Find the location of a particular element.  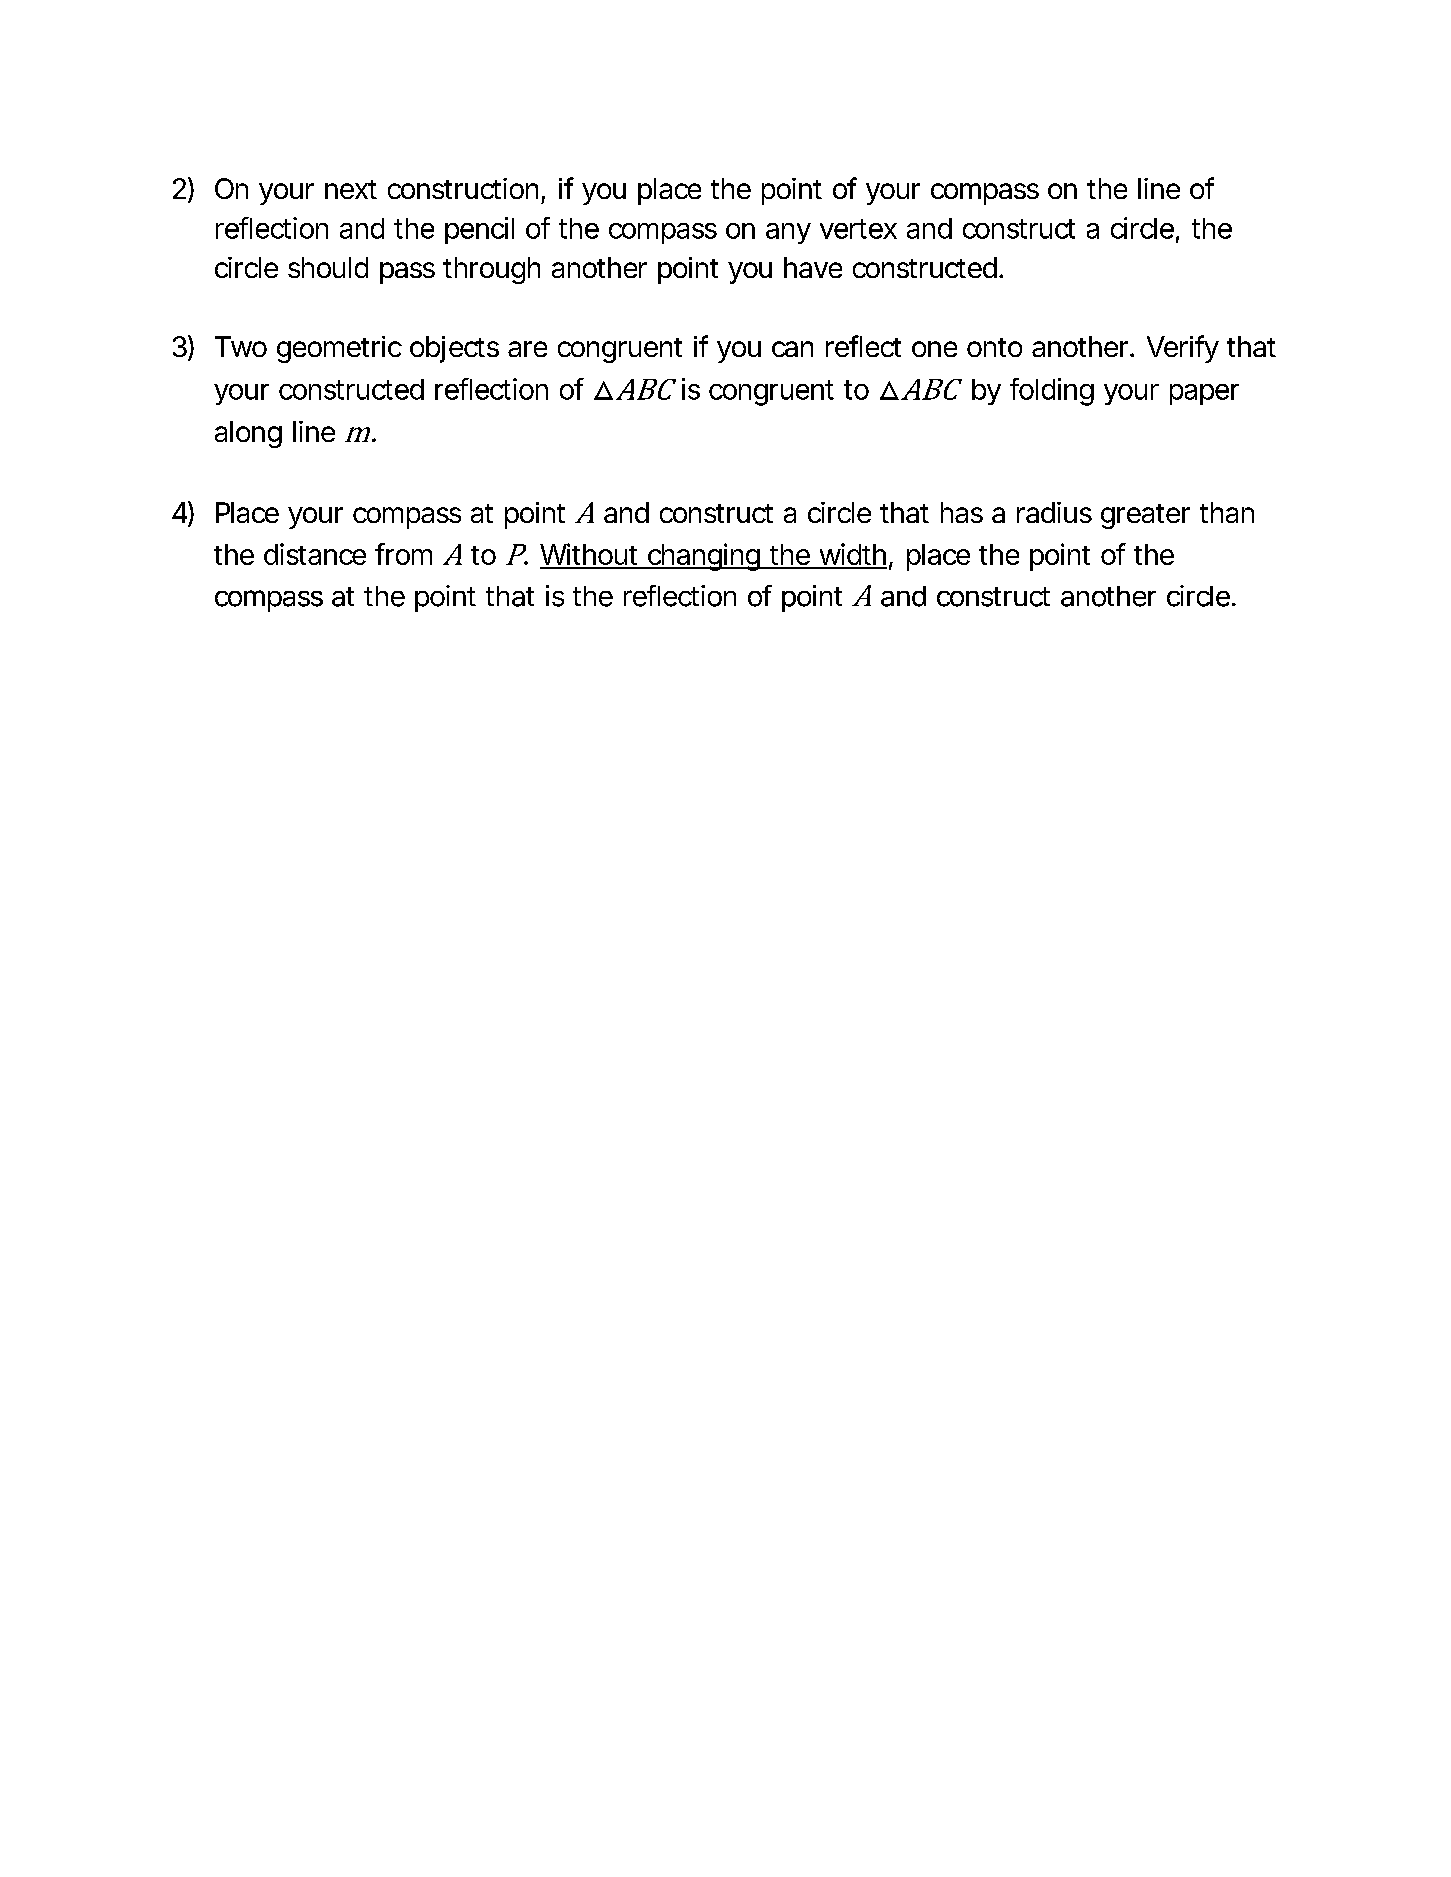

any is located at coordinates (788, 233).
